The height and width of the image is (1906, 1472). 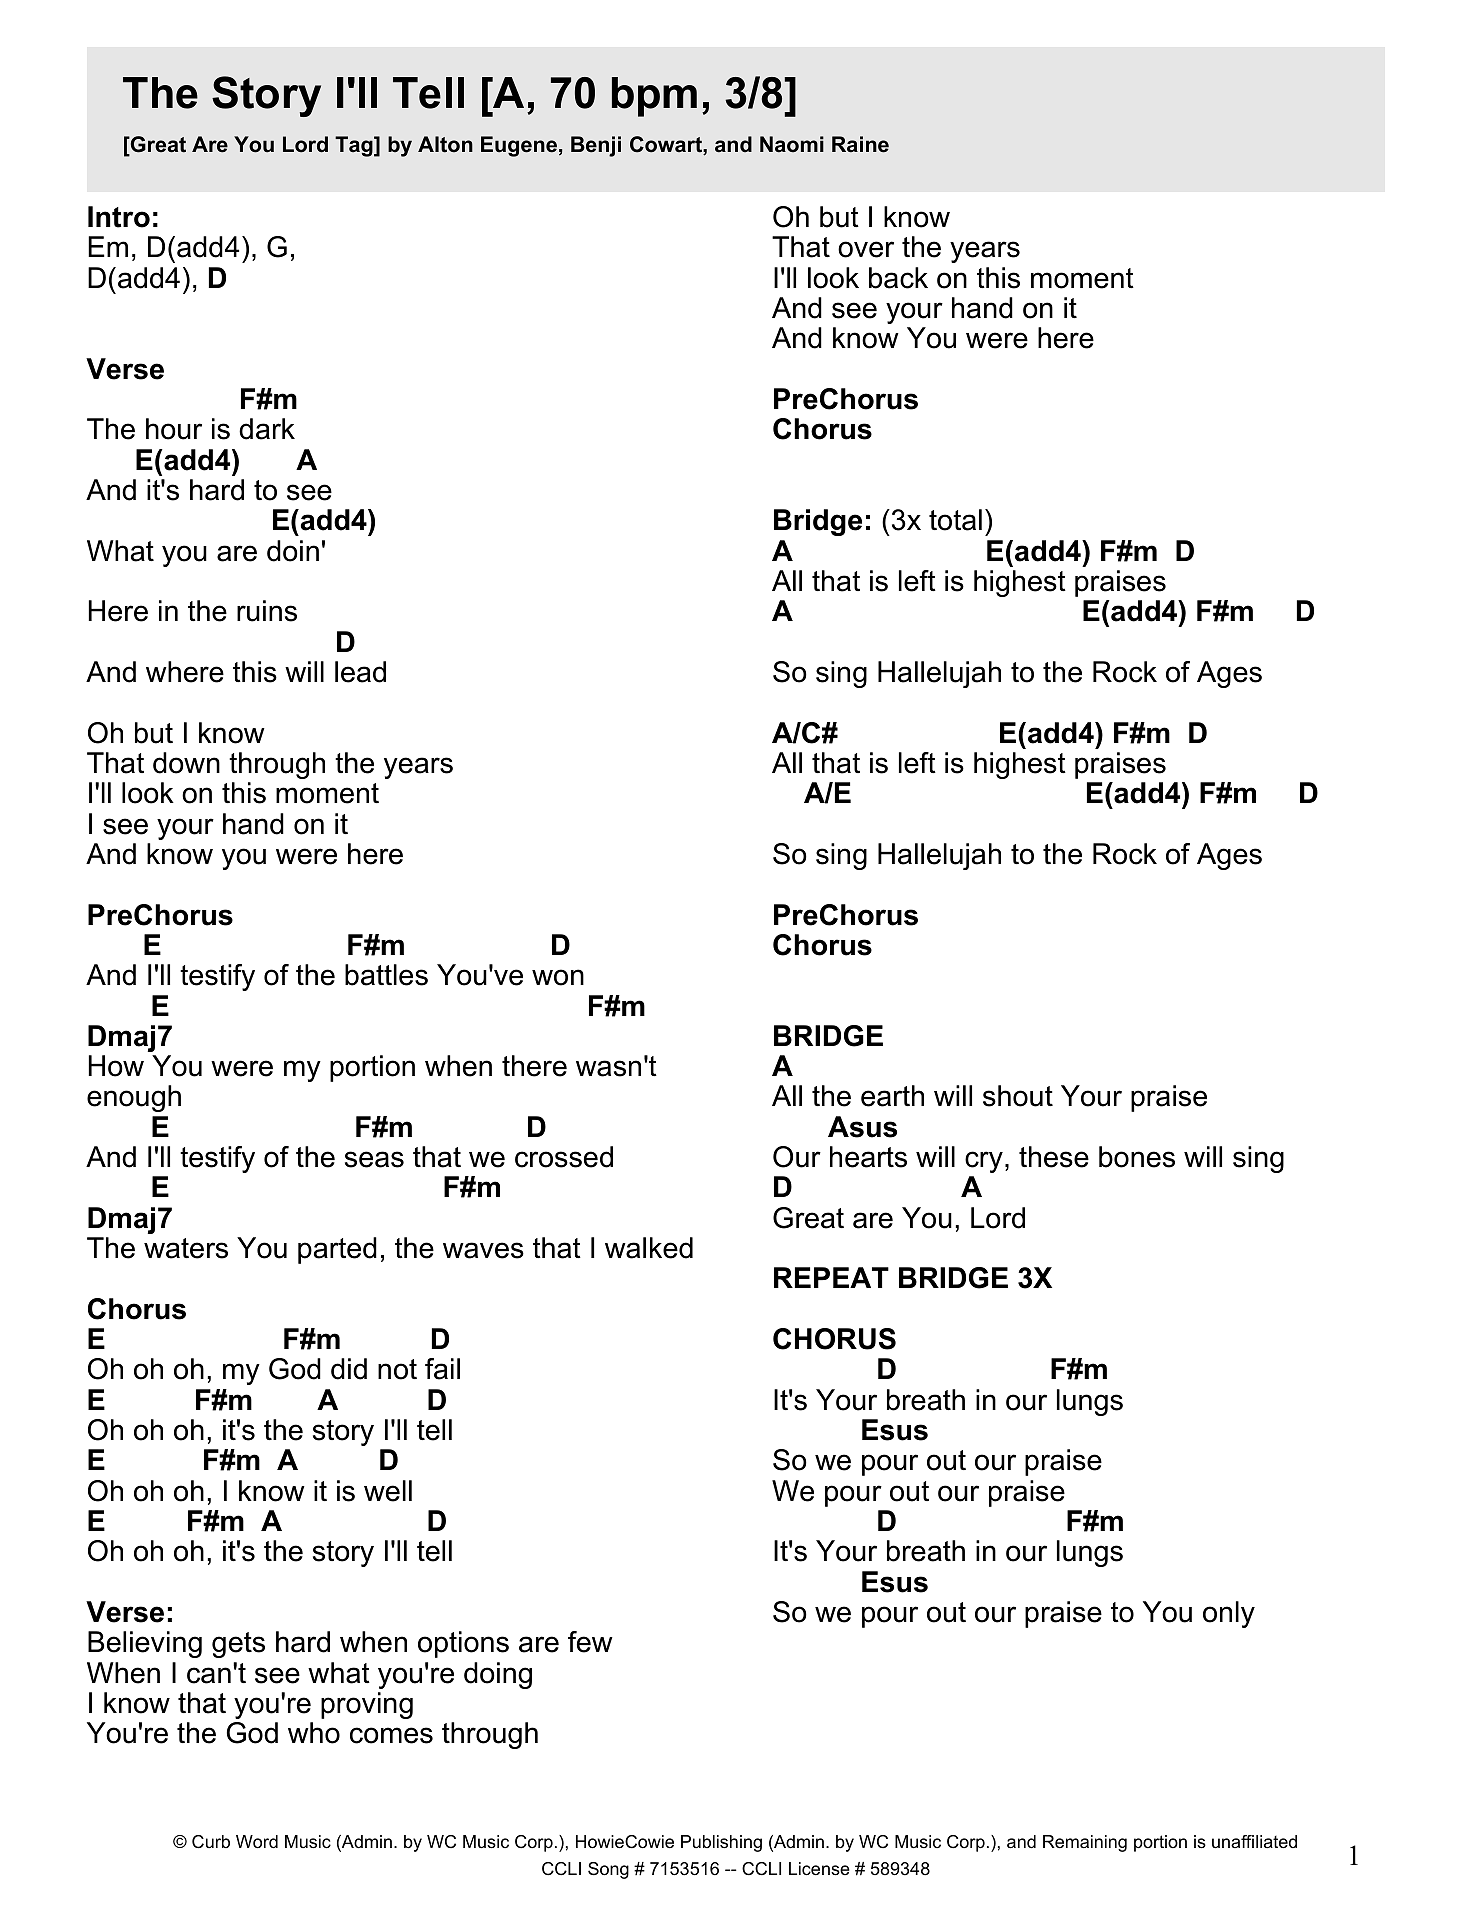 What do you see at coordinates (862, 1127) in the image?
I see `Asus` at bounding box center [862, 1127].
